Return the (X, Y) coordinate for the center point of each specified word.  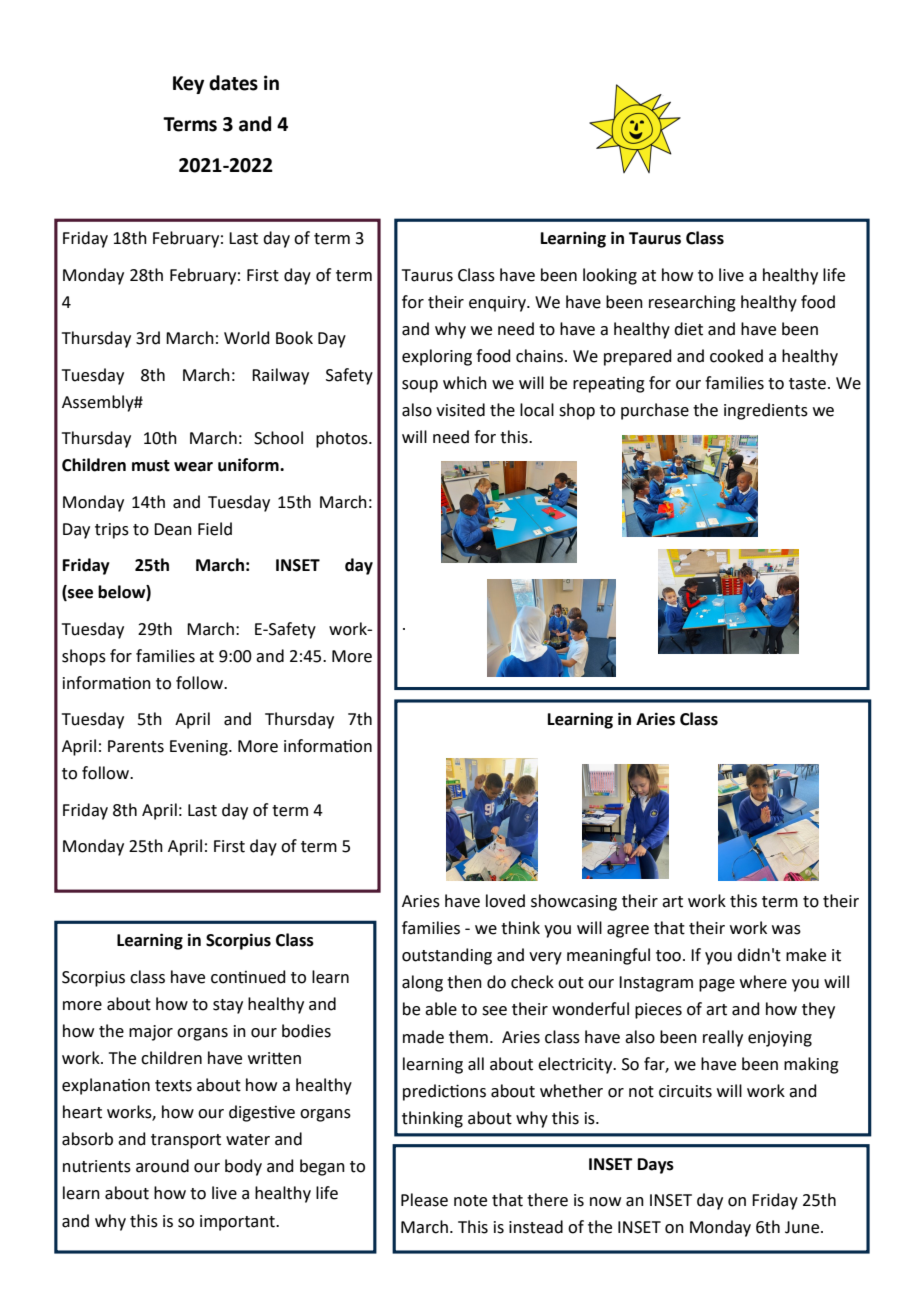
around (162, 1166)
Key (188, 85)
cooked (736, 356)
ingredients (766, 411)
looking (610, 276)
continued (248, 977)
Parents (136, 746)
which (465, 383)
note (470, 1201)
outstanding (447, 956)
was (786, 930)
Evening (200, 748)
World (247, 338)
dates (233, 83)
